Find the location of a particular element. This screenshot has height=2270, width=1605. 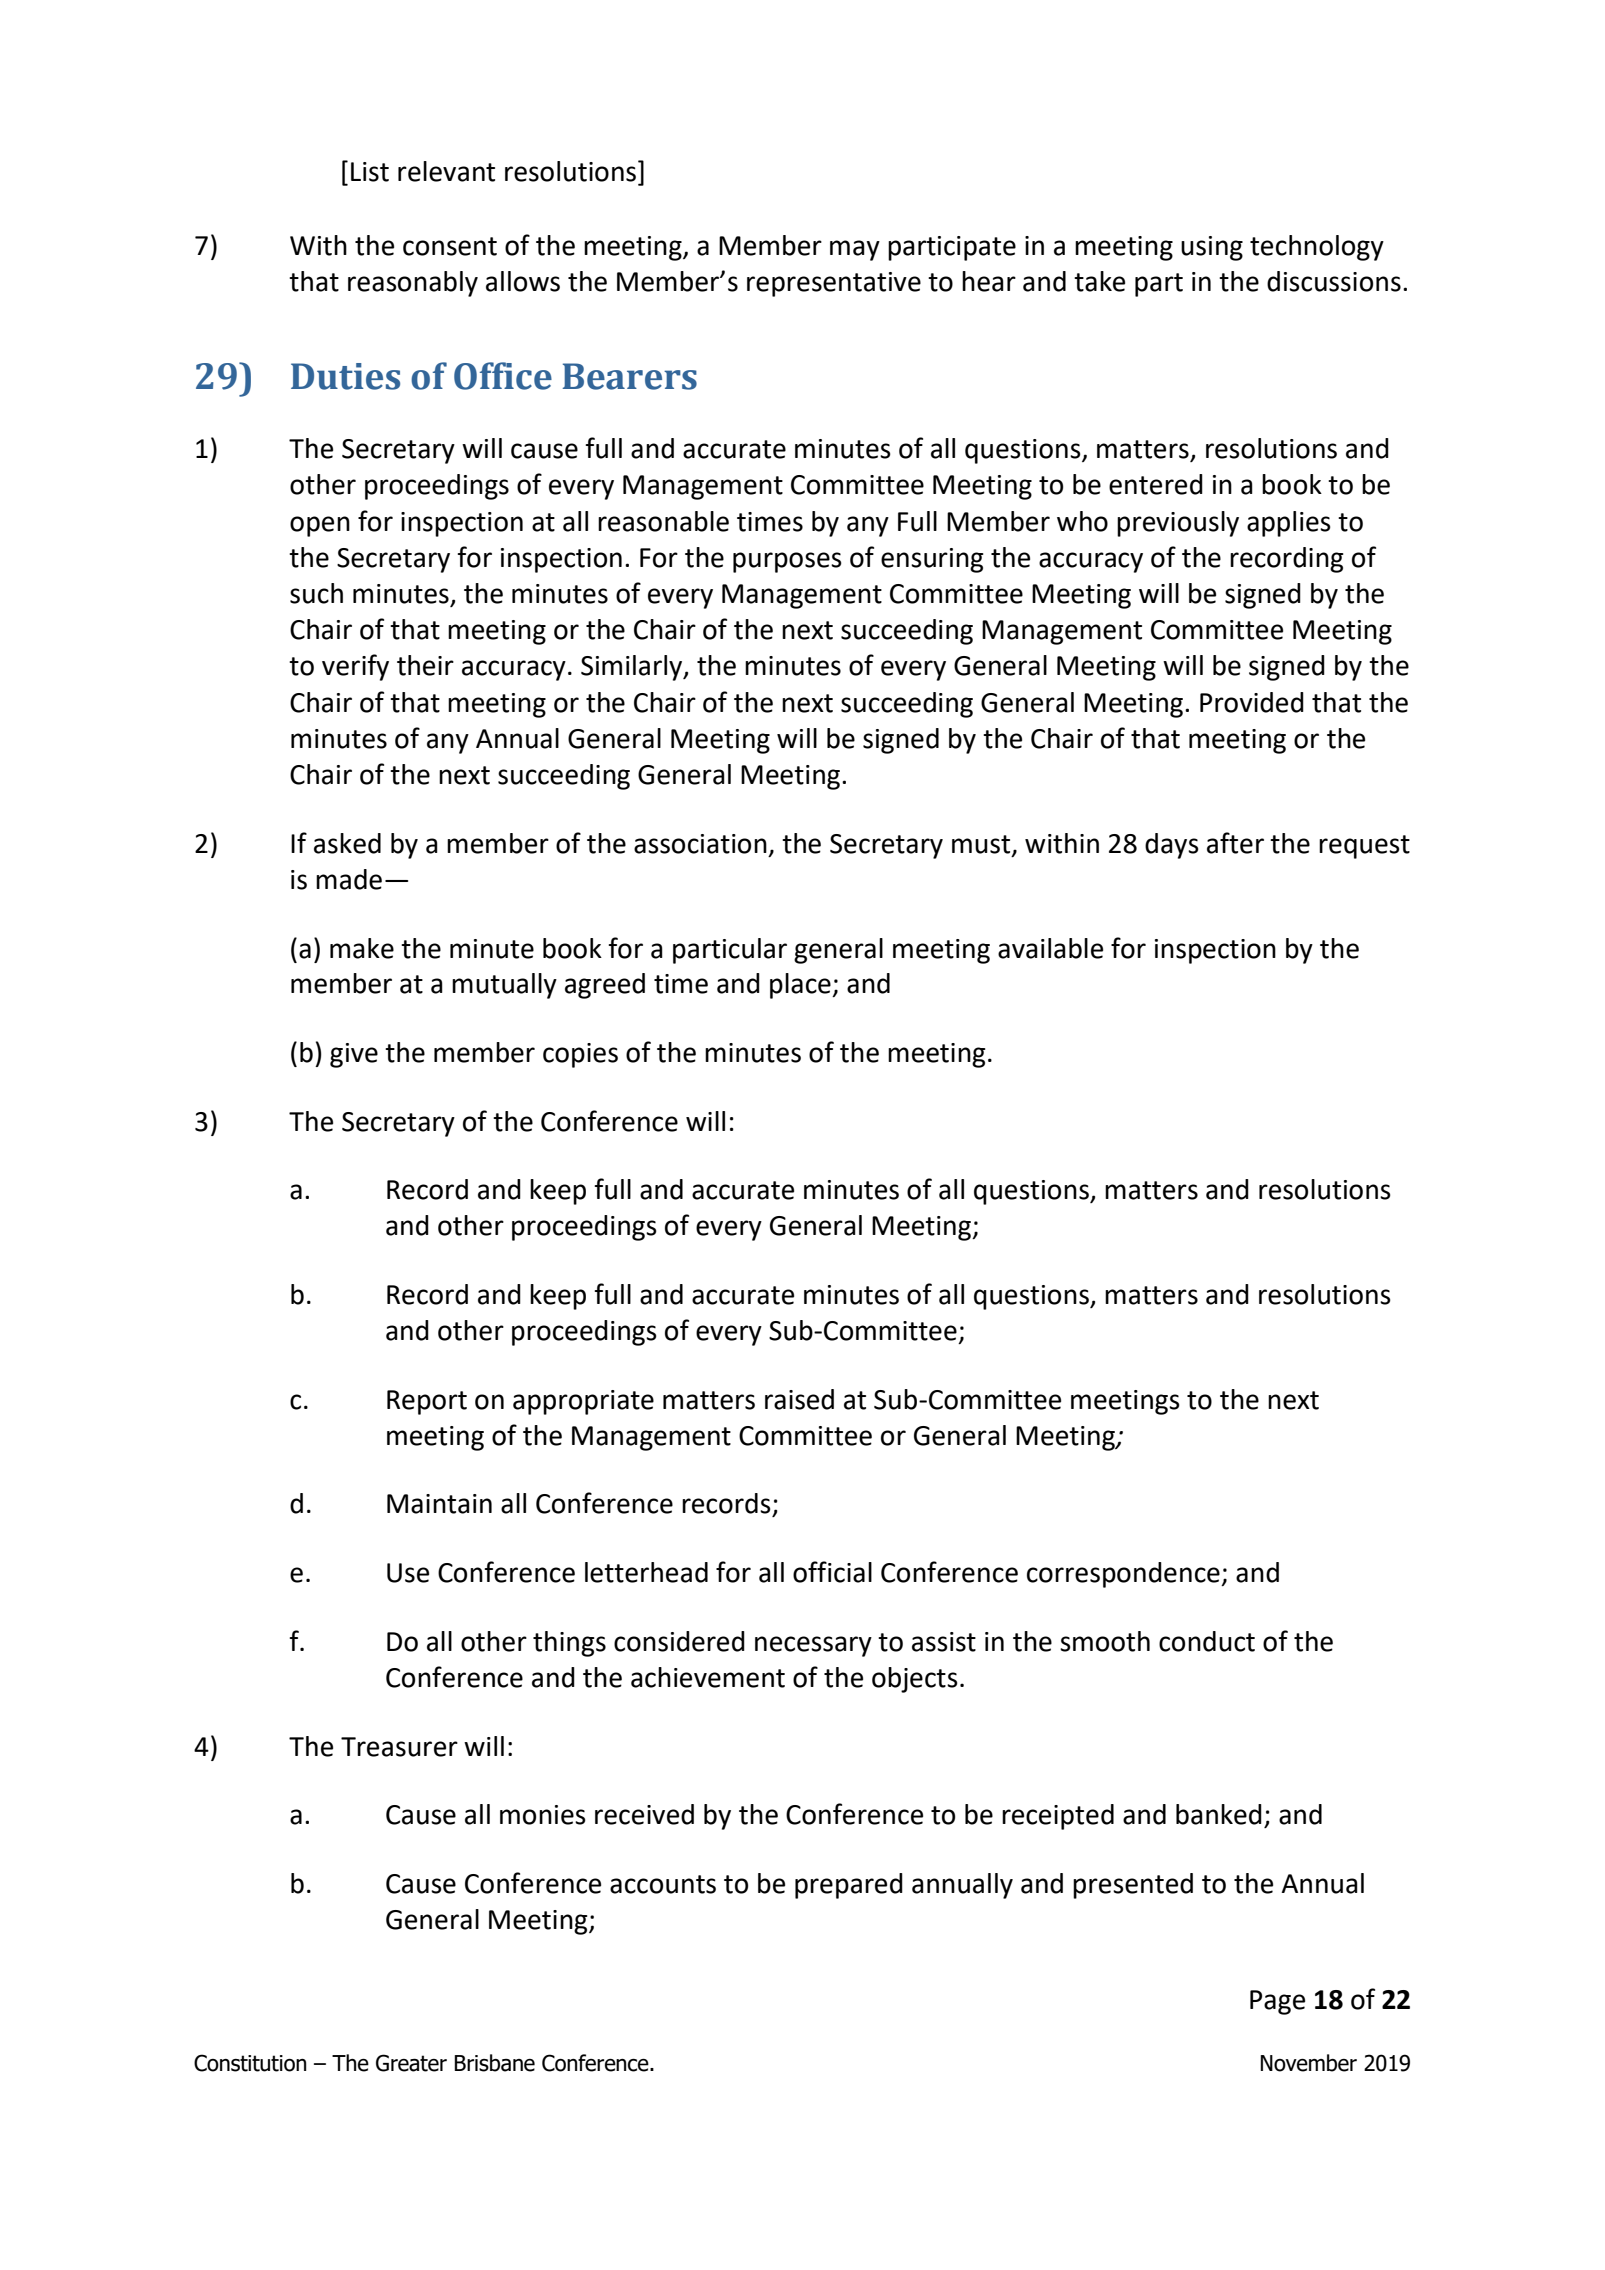

Greater is located at coordinates (411, 2063).
